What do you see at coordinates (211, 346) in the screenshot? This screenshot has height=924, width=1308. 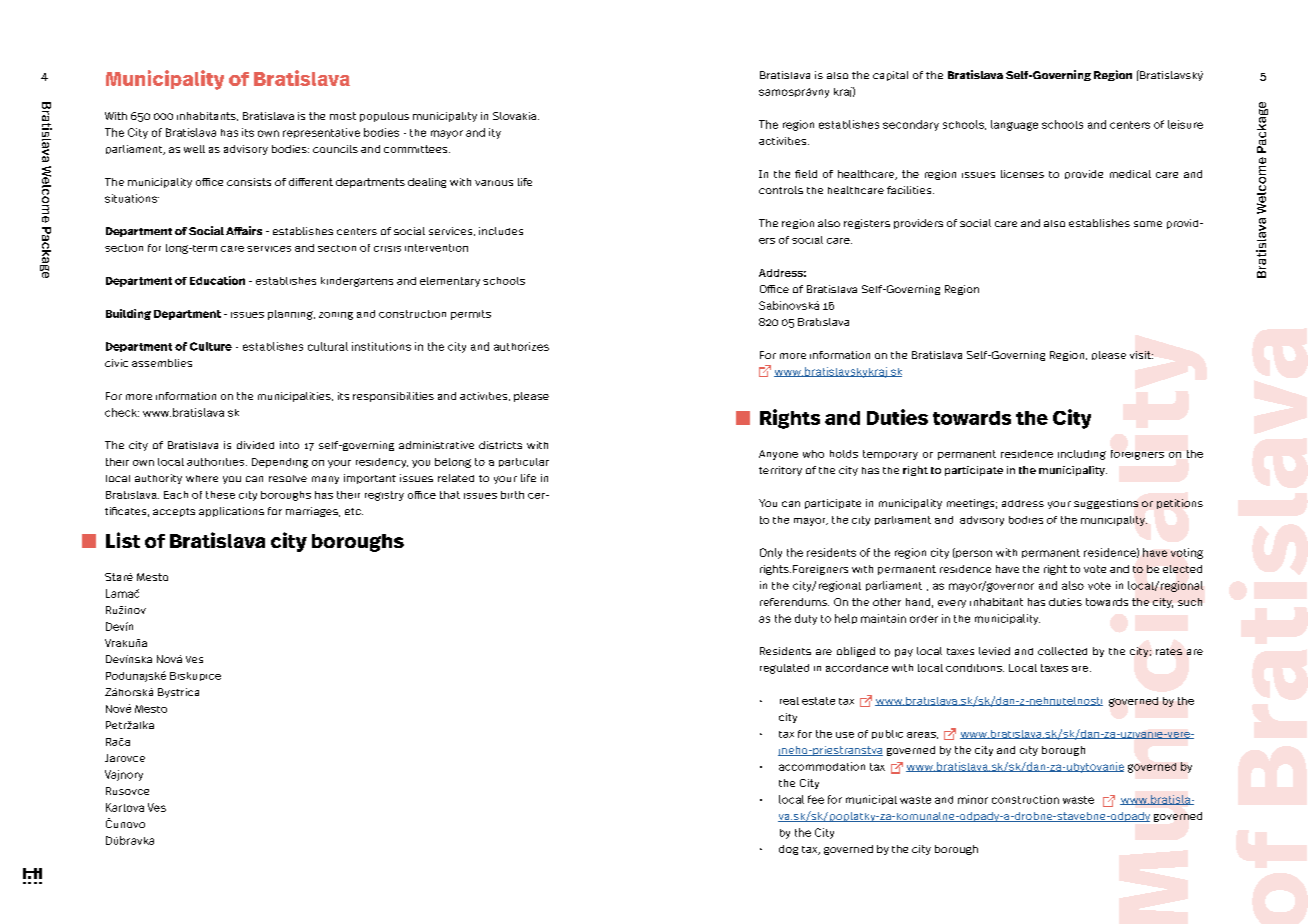 I see `Culture` at bounding box center [211, 346].
